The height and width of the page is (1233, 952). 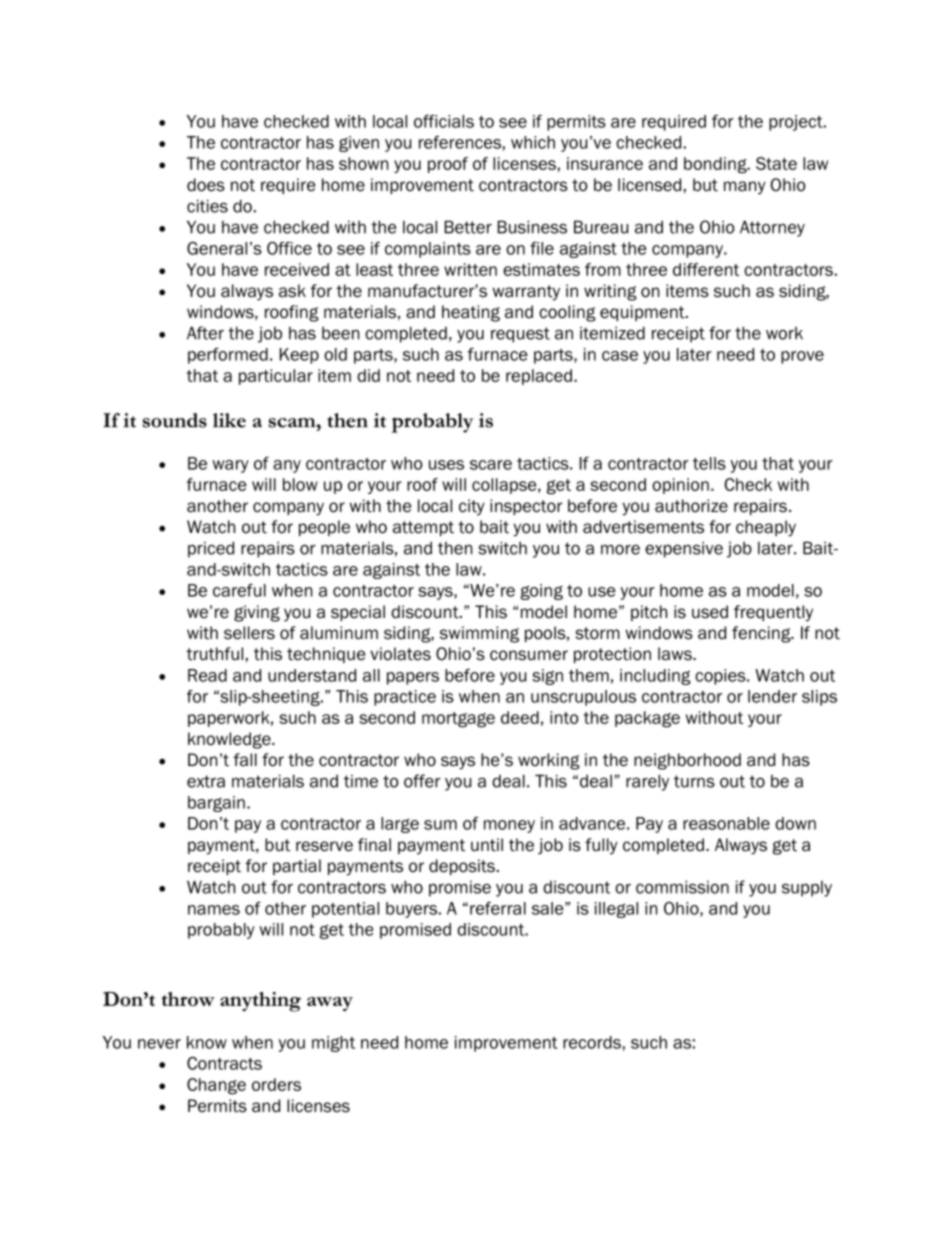 I want to click on does, so click(x=206, y=185).
